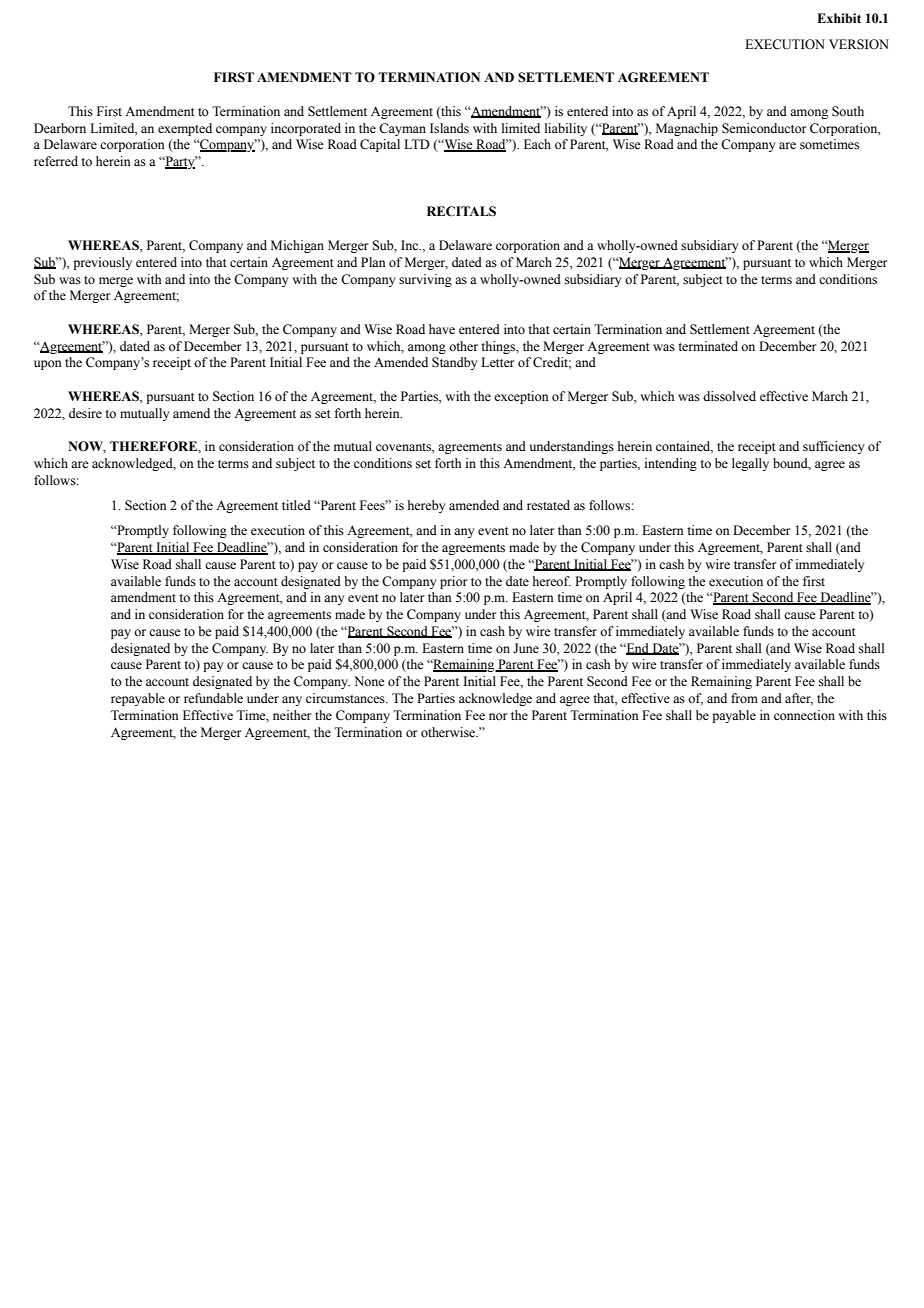 The height and width of the image is (1308, 924). What do you see at coordinates (454, 363) in the image?
I see `Standby` at bounding box center [454, 363].
